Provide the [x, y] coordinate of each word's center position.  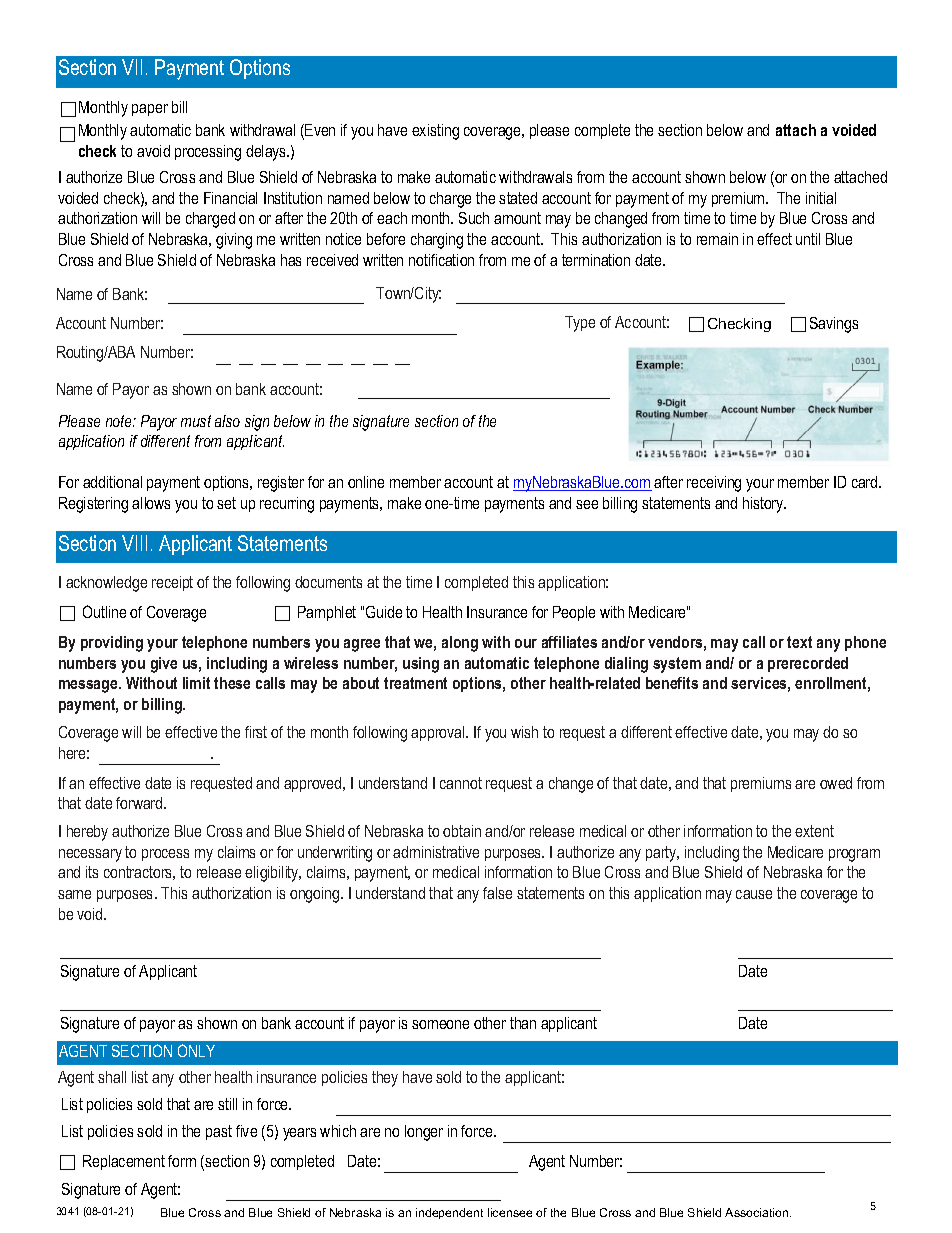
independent [449, 1213]
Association [758, 1212]
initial [821, 198]
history [764, 505]
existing [435, 132]
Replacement [124, 1162]
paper [150, 110]
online [366, 482]
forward [140, 803]
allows [151, 503]
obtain [462, 831]
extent [814, 831]
